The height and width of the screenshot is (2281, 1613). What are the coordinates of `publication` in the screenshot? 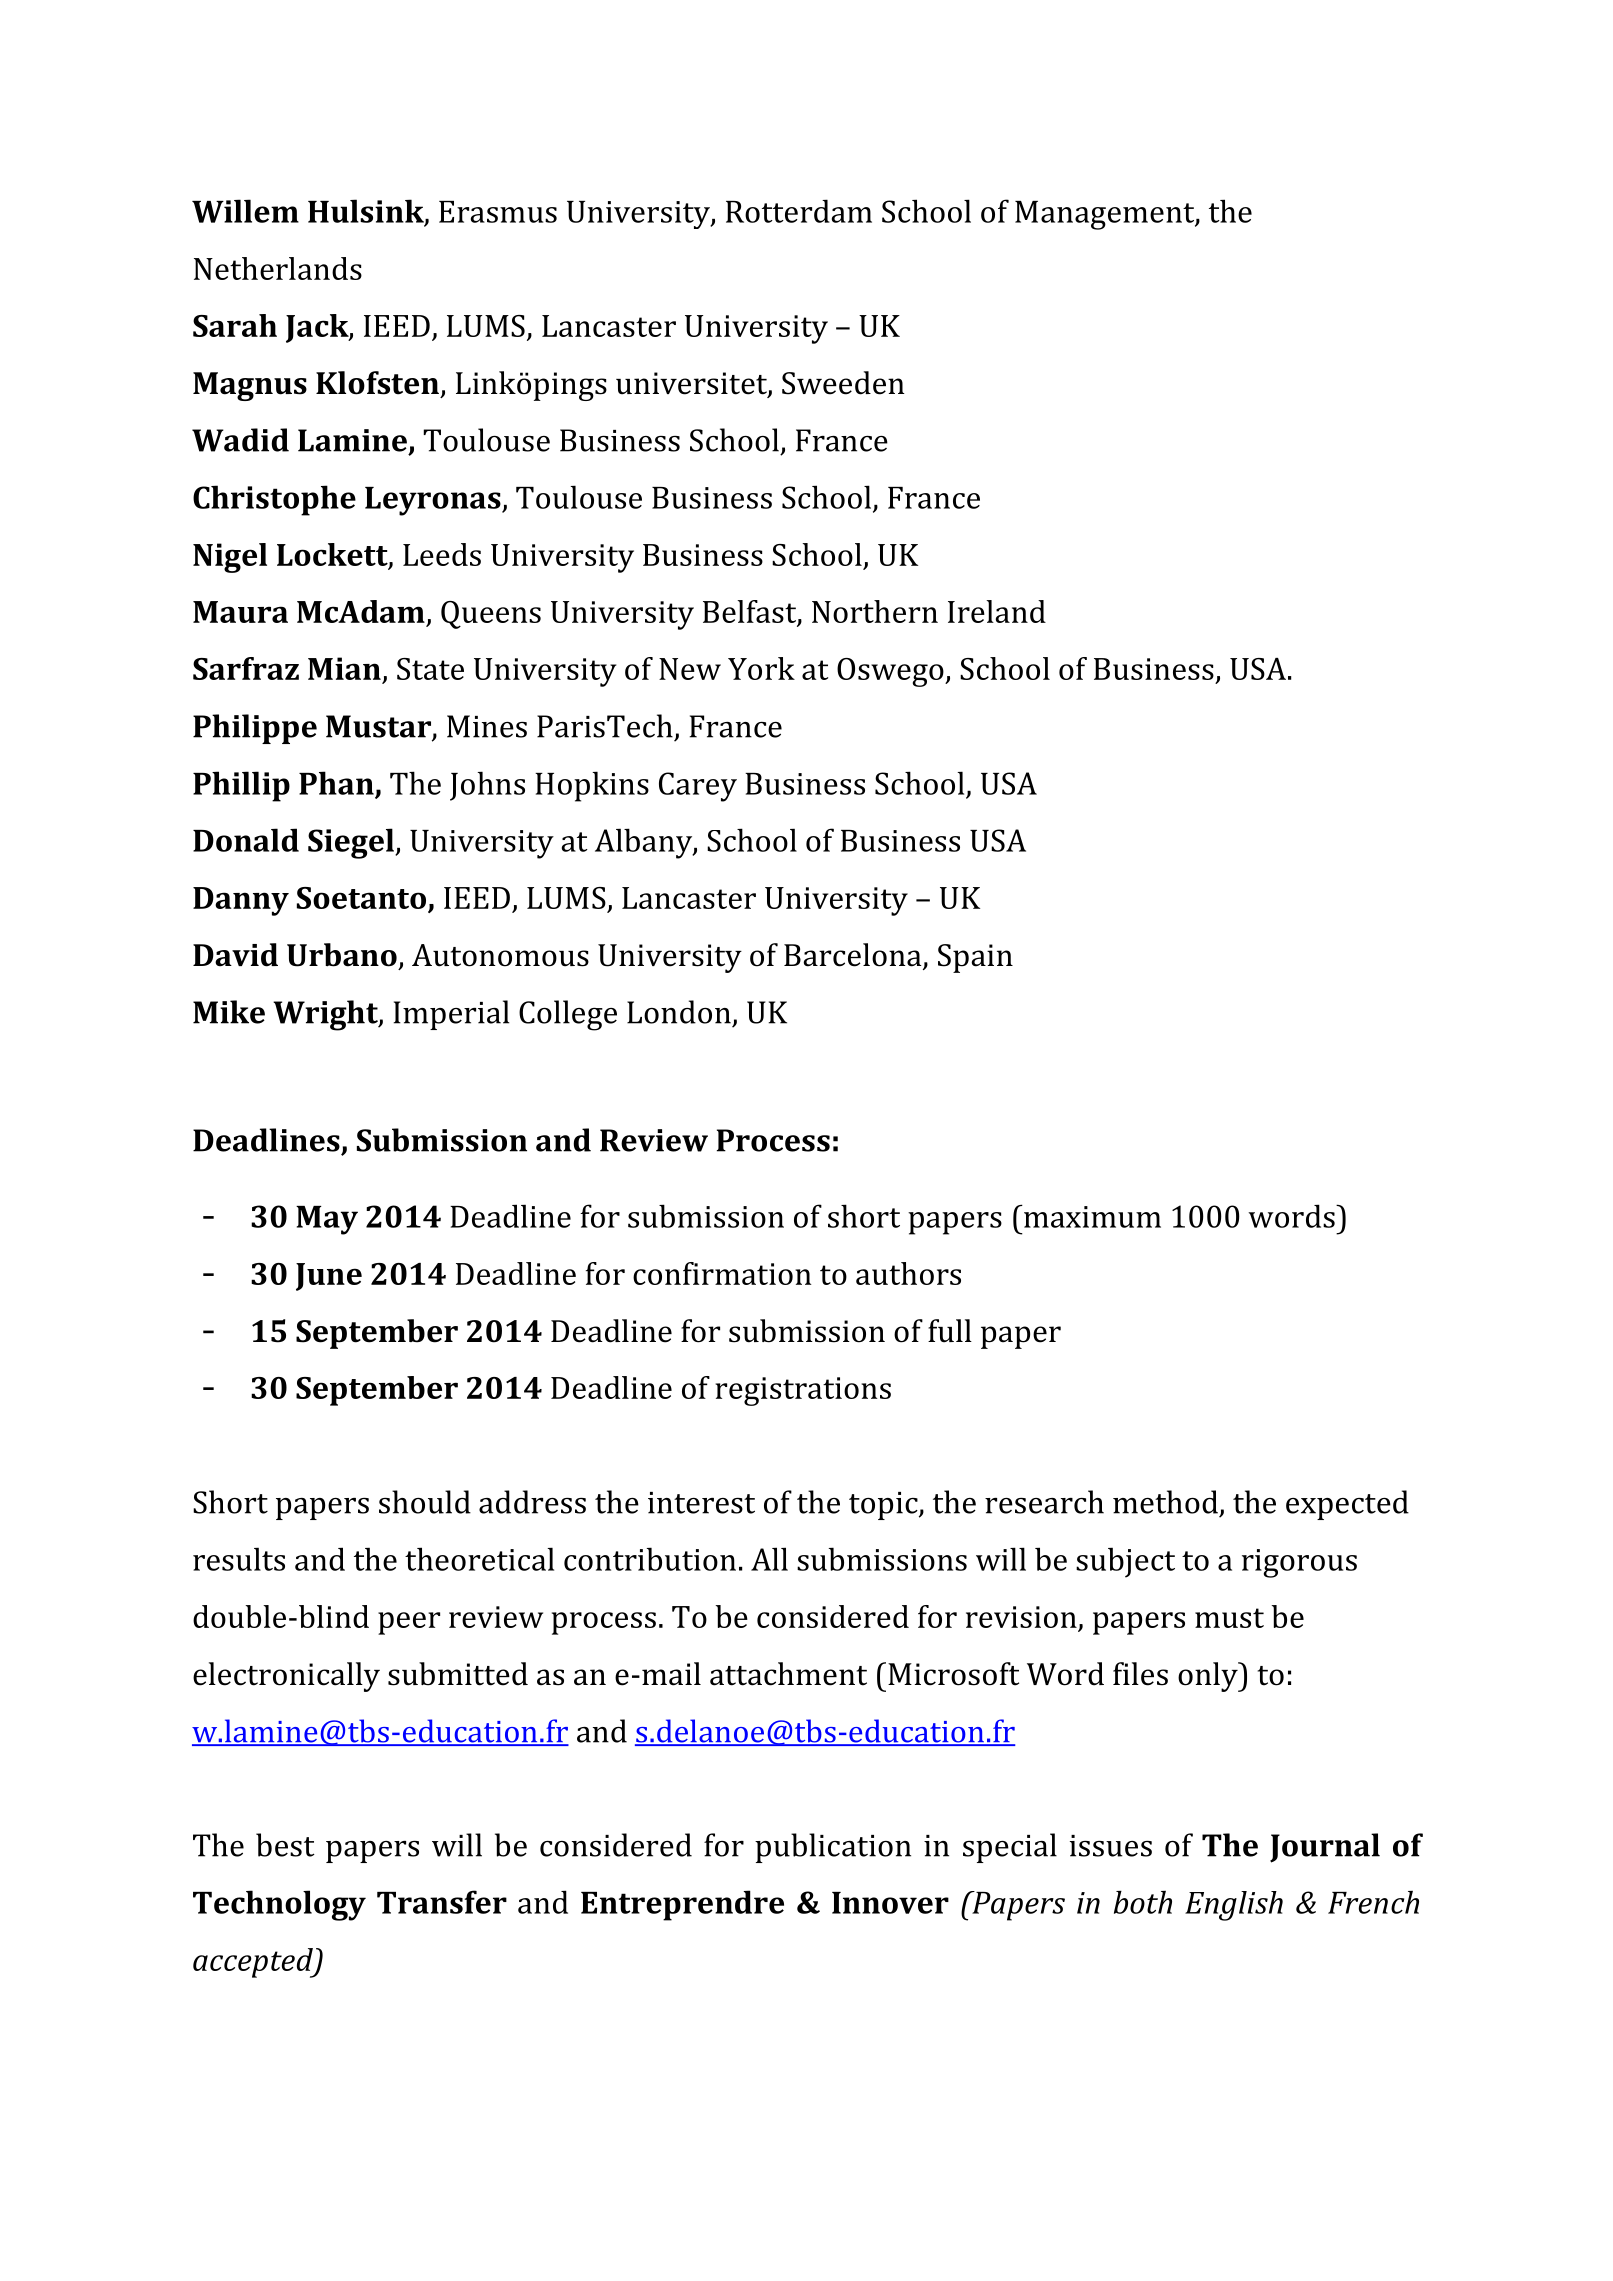 It's located at (833, 1848).
